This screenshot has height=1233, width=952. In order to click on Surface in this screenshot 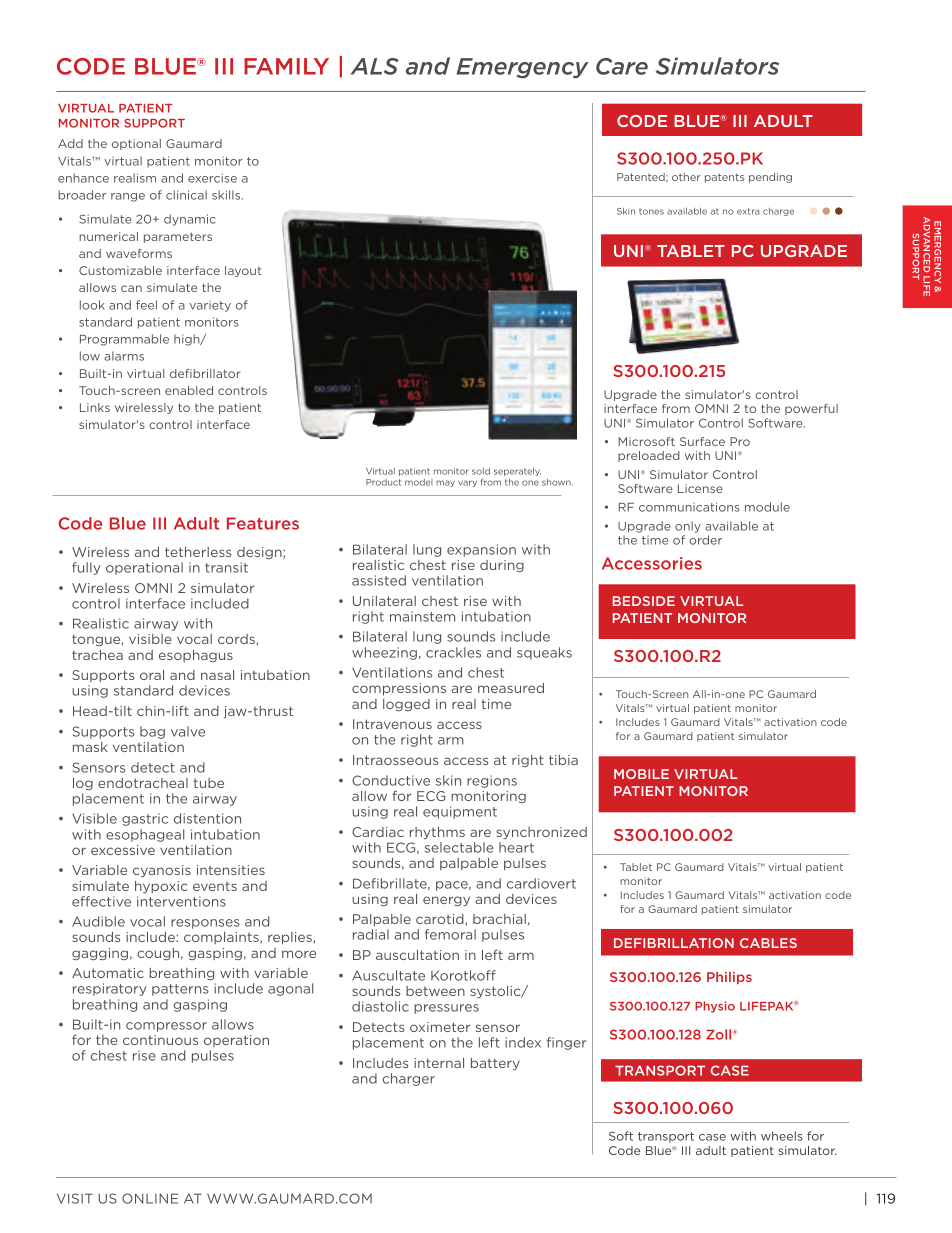, I will do `click(702, 441)`.
